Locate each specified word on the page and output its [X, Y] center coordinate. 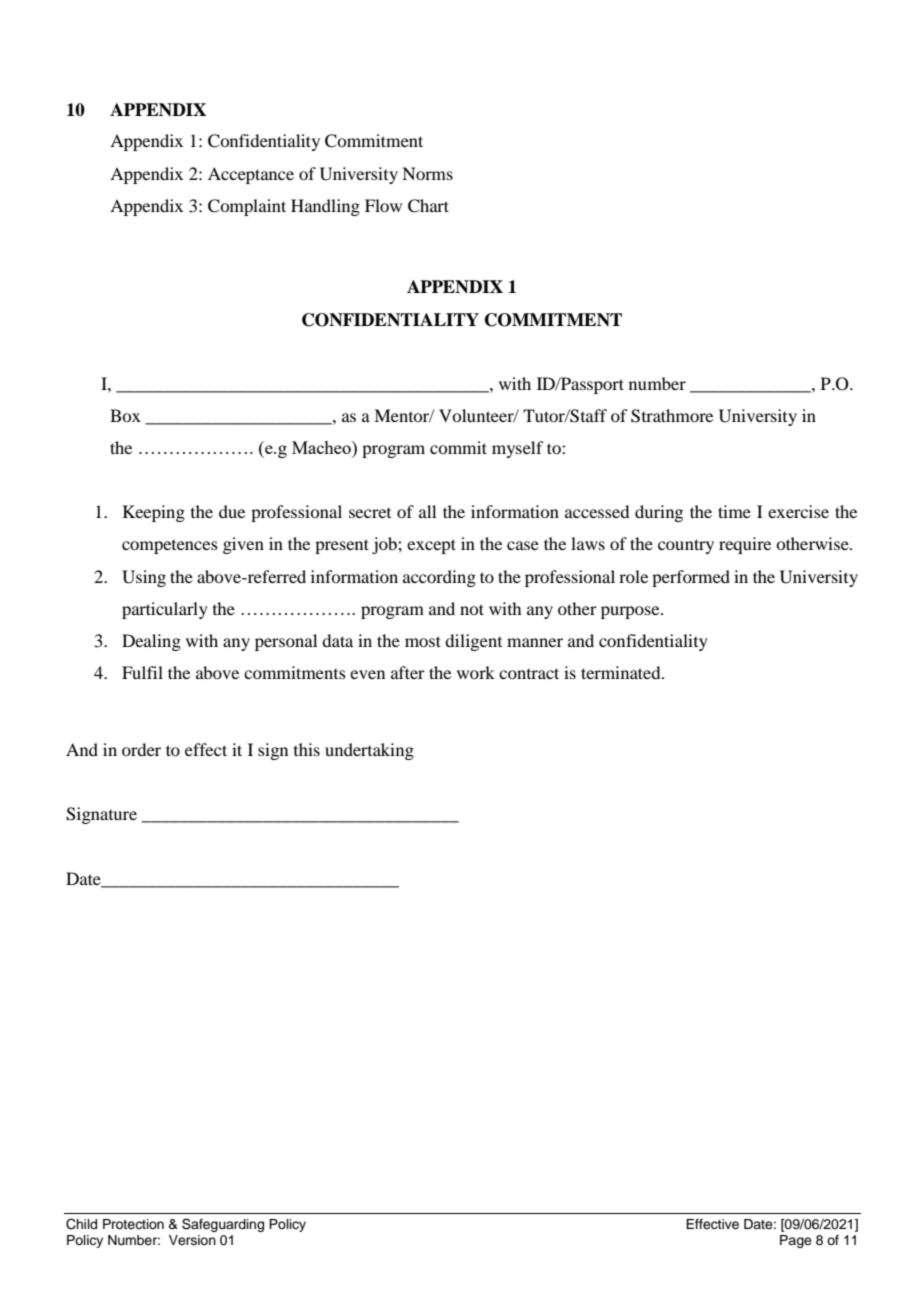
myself [517, 449]
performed [691, 578]
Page [796, 1241]
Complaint [247, 207]
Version [192, 1240]
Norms [427, 173]
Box [125, 415]
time [734, 511]
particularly [165, 610]
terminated [622, 672]
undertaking [369, 751]
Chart [428, 206]
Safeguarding [223, 1225]
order [141, 749]
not [472, 609]
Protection [133, 1224]
